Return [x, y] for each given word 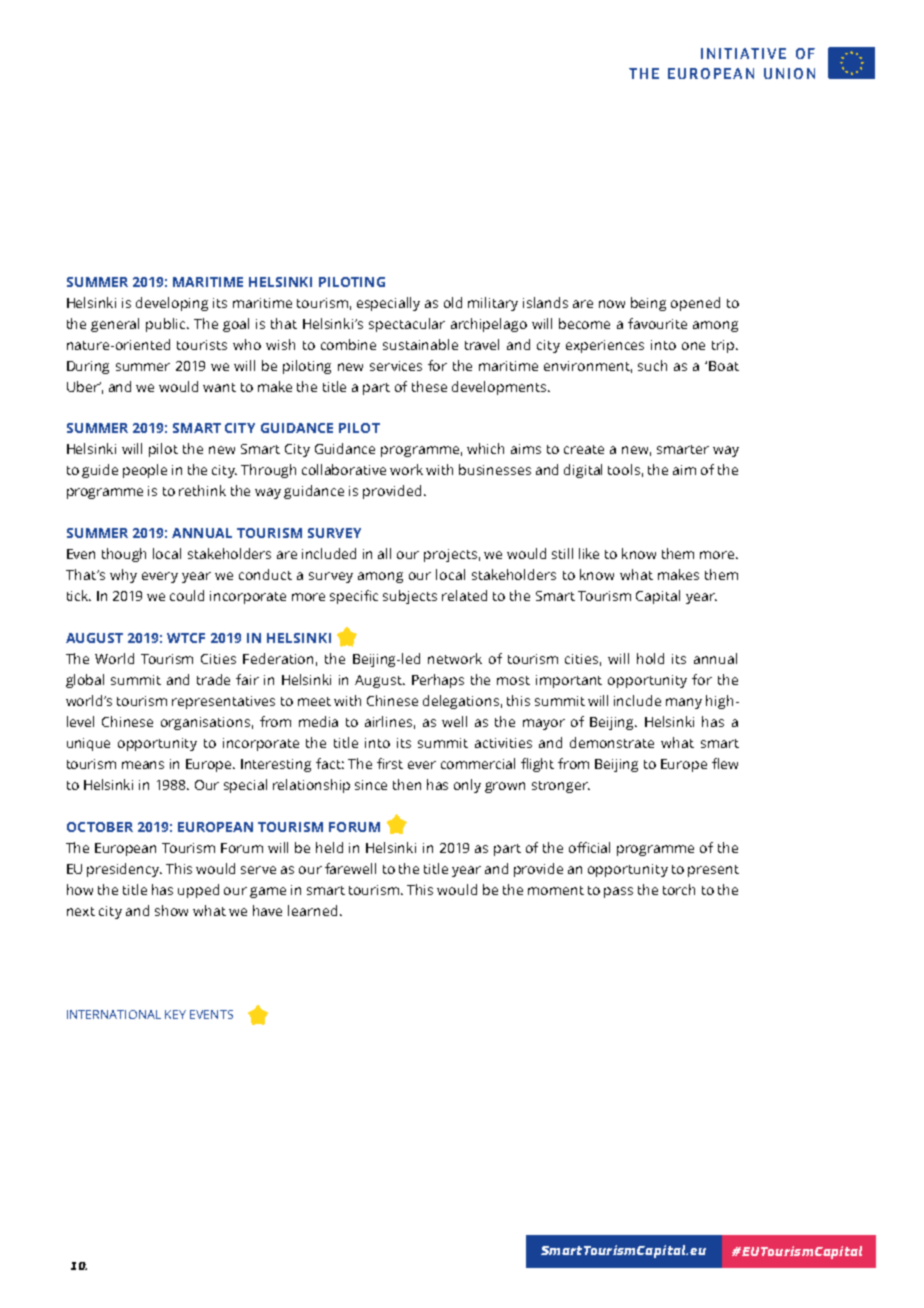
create [584, 449]
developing [172, 304]
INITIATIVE [743, 53]
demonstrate [612, 742]
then [407, 784]
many [684, 703]
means [143, 765]
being [648, 304]
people [145, 471]
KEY [175, 1014]
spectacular [407, 325]
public [167, 325]
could [187, 595]
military [493, 304]
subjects [410, 597]
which [485, 448]
